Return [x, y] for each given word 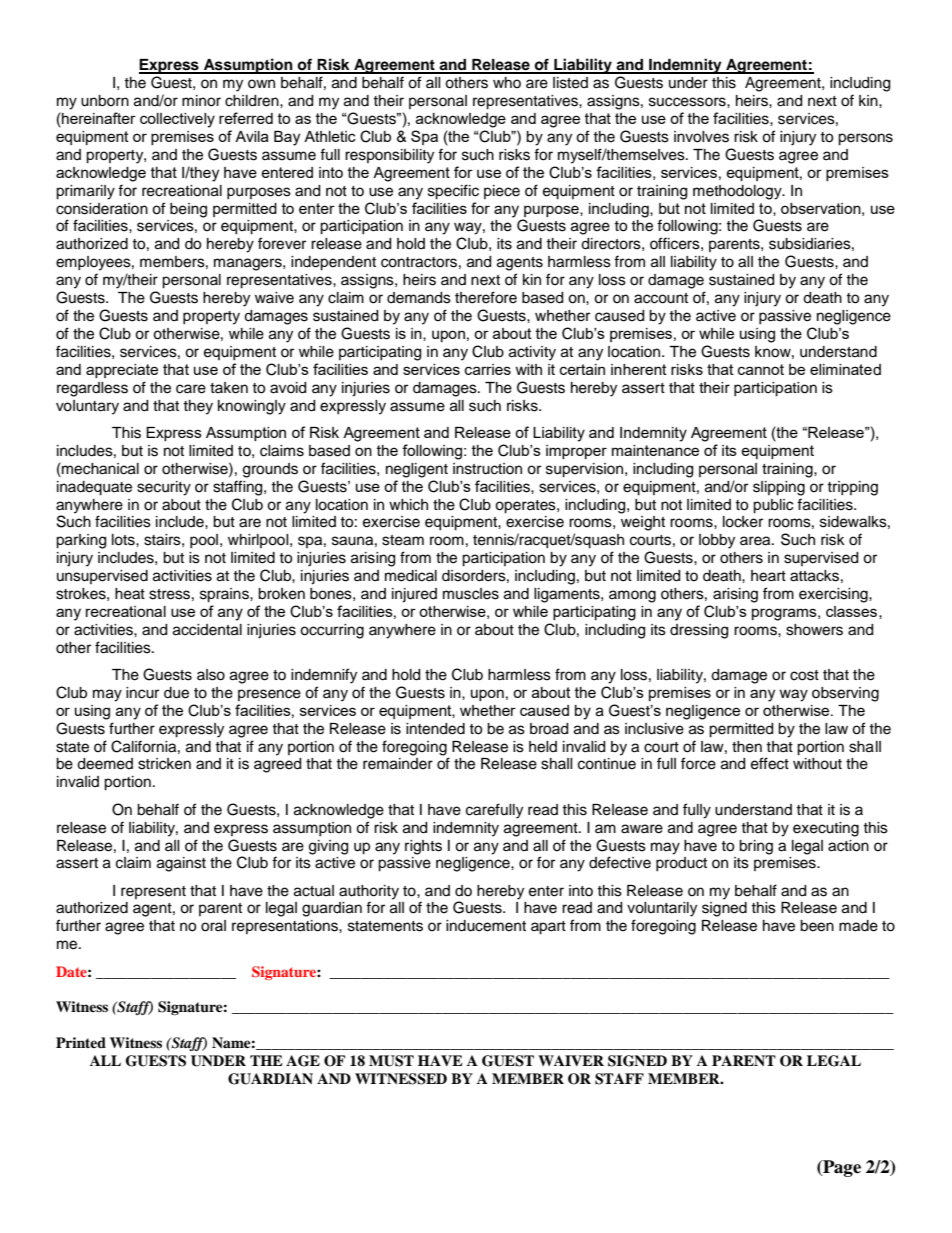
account [661, 298]
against [181, 864]
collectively [177, 120]
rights [423, 847]
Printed [81, 1042]
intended [435, 729]
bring [756, 847]
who [507, 82]
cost [804, 675]
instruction [487, 469]
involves [701, 137]
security [164, 488]
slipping [779, 488]
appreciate [122, 371]
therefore [486, 297]
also [211, 675]
